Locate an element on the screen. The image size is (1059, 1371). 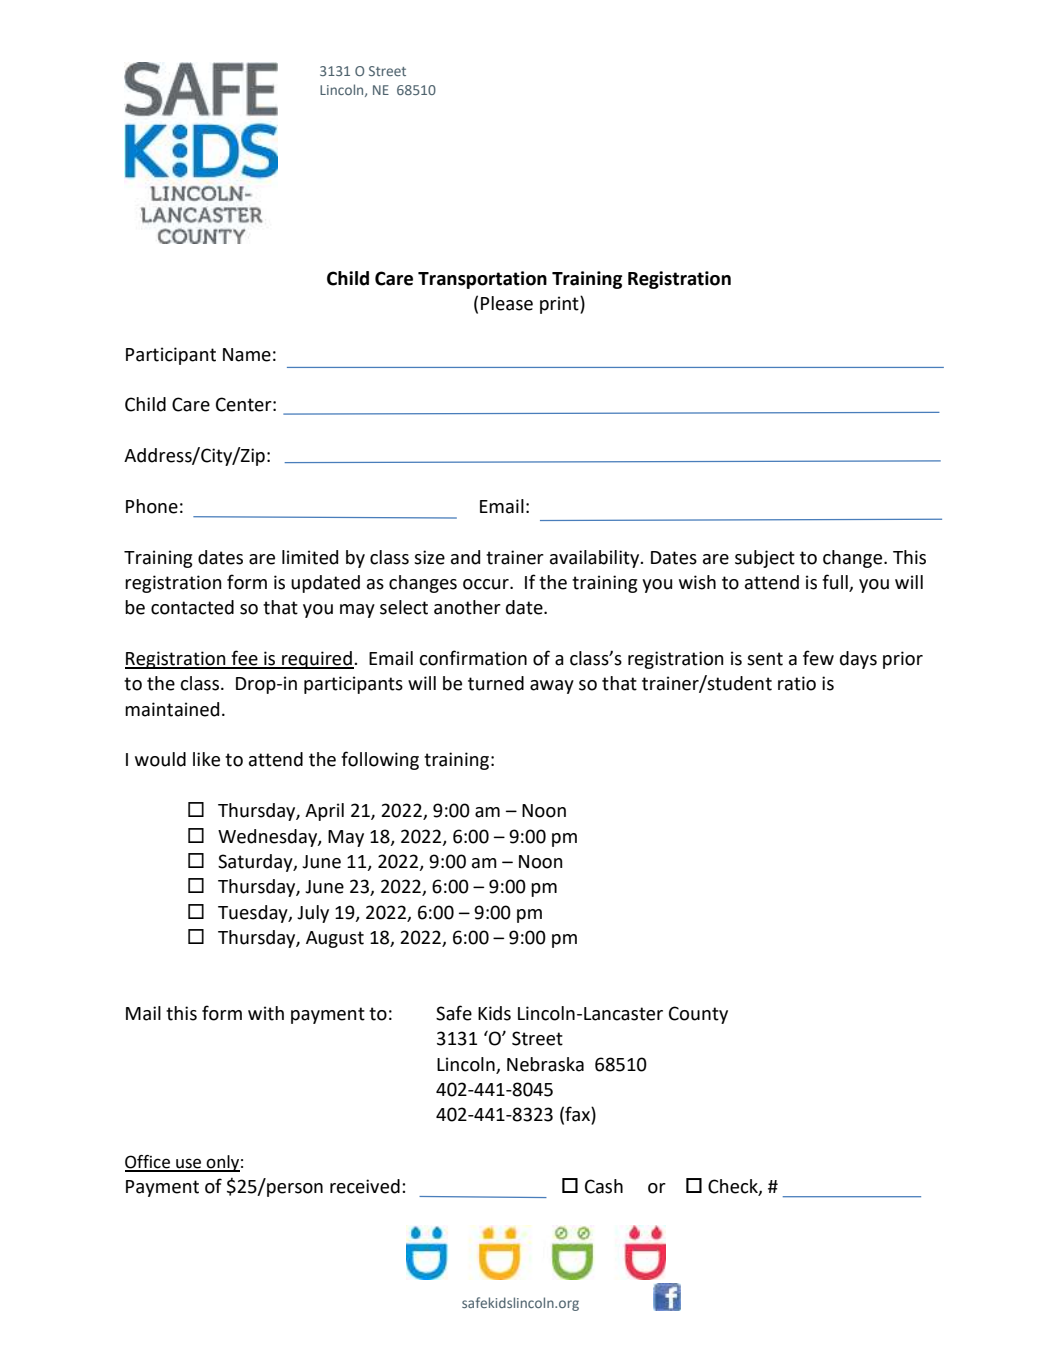
few is located at coordinates (818, 658).
